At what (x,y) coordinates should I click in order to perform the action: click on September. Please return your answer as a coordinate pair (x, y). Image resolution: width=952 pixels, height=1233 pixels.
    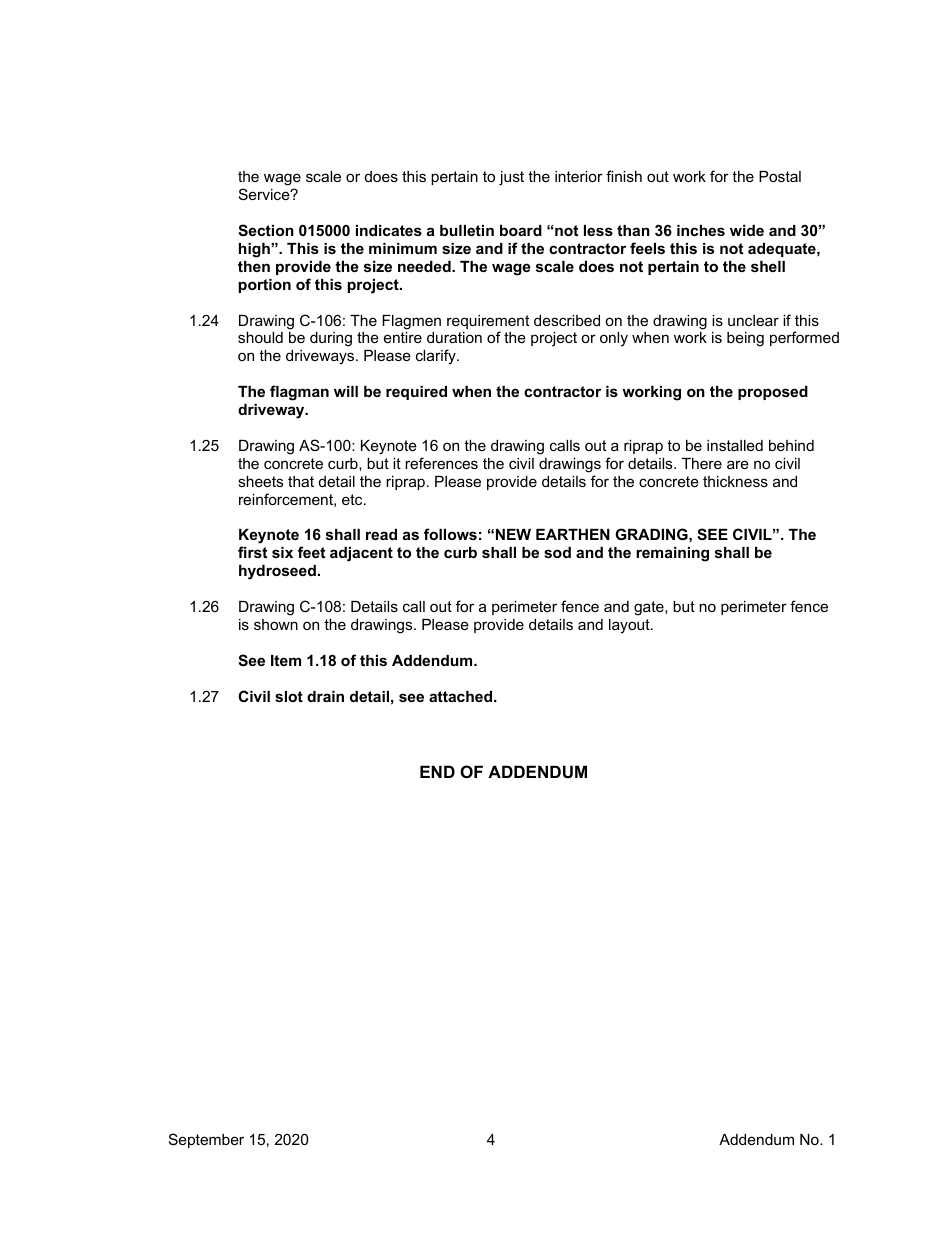
    Looking at the image, I should click on (206, 1140).
